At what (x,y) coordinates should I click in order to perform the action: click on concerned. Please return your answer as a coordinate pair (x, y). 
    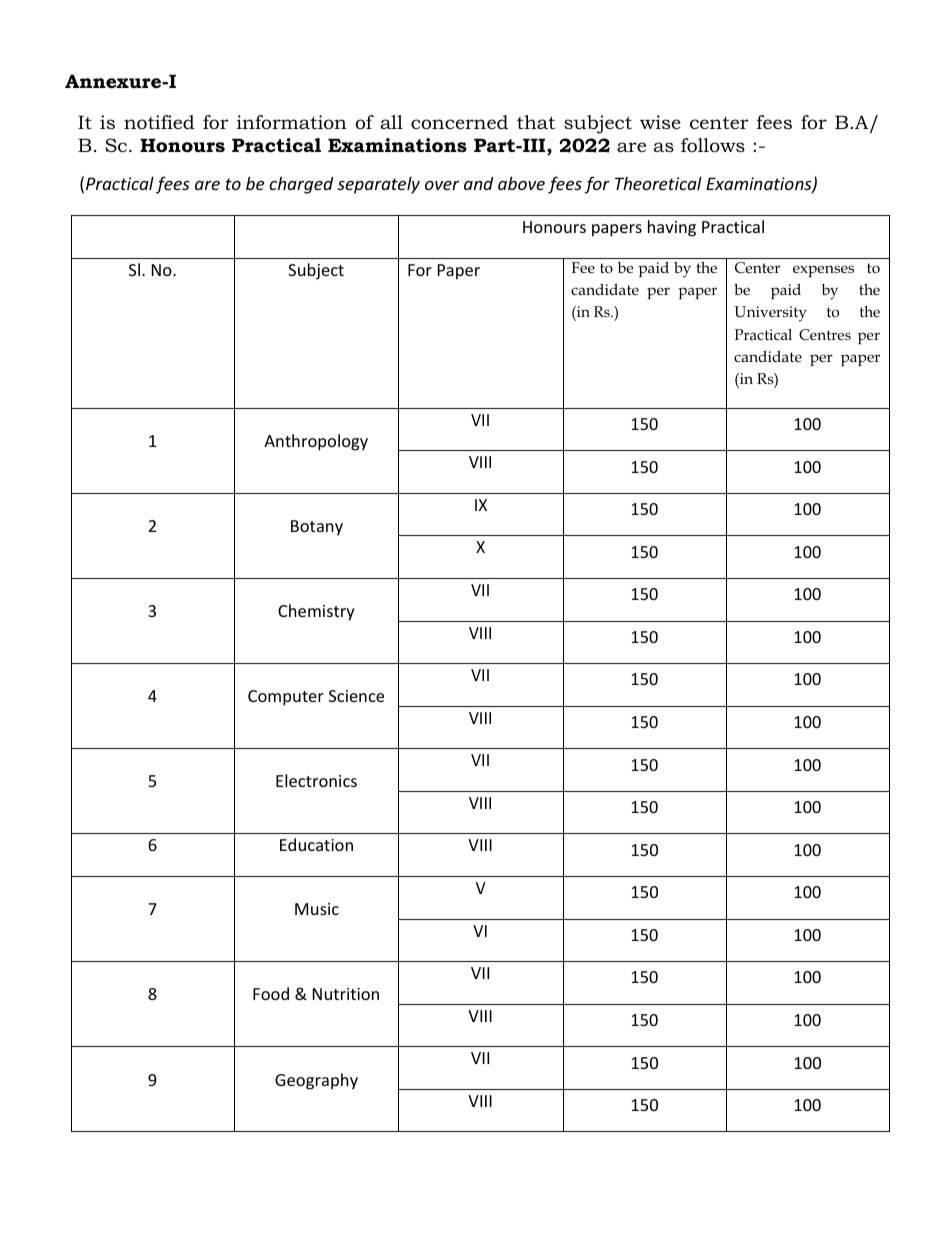
    Looking at the image, I should click on (459, 122).
